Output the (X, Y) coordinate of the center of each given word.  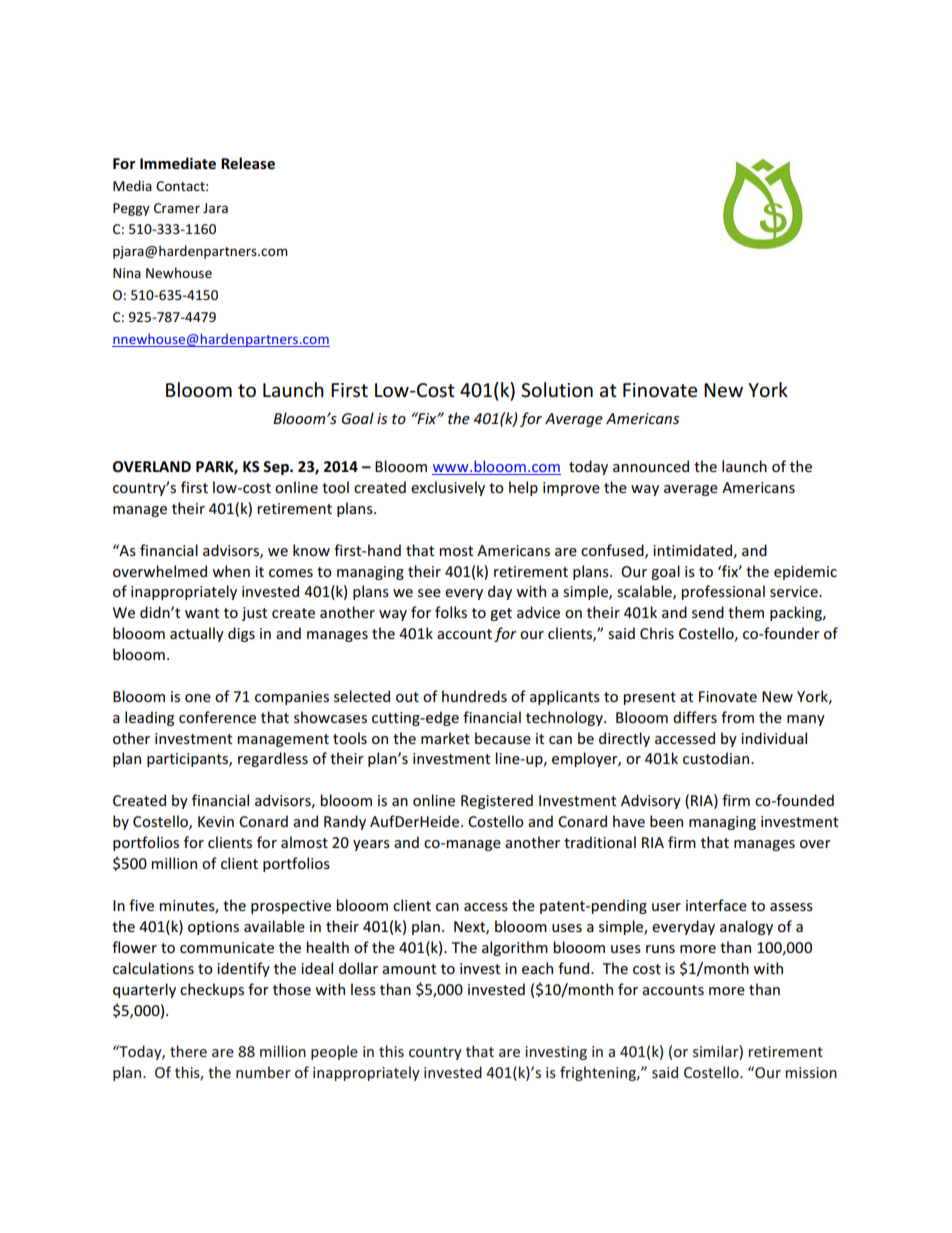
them (746, 612)
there (188, 1051)
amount (409, 969)
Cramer (177, 208)
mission (811, 1072)
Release (248, 163)
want (202, 613)
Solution (557, 390)
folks (451, 612)
